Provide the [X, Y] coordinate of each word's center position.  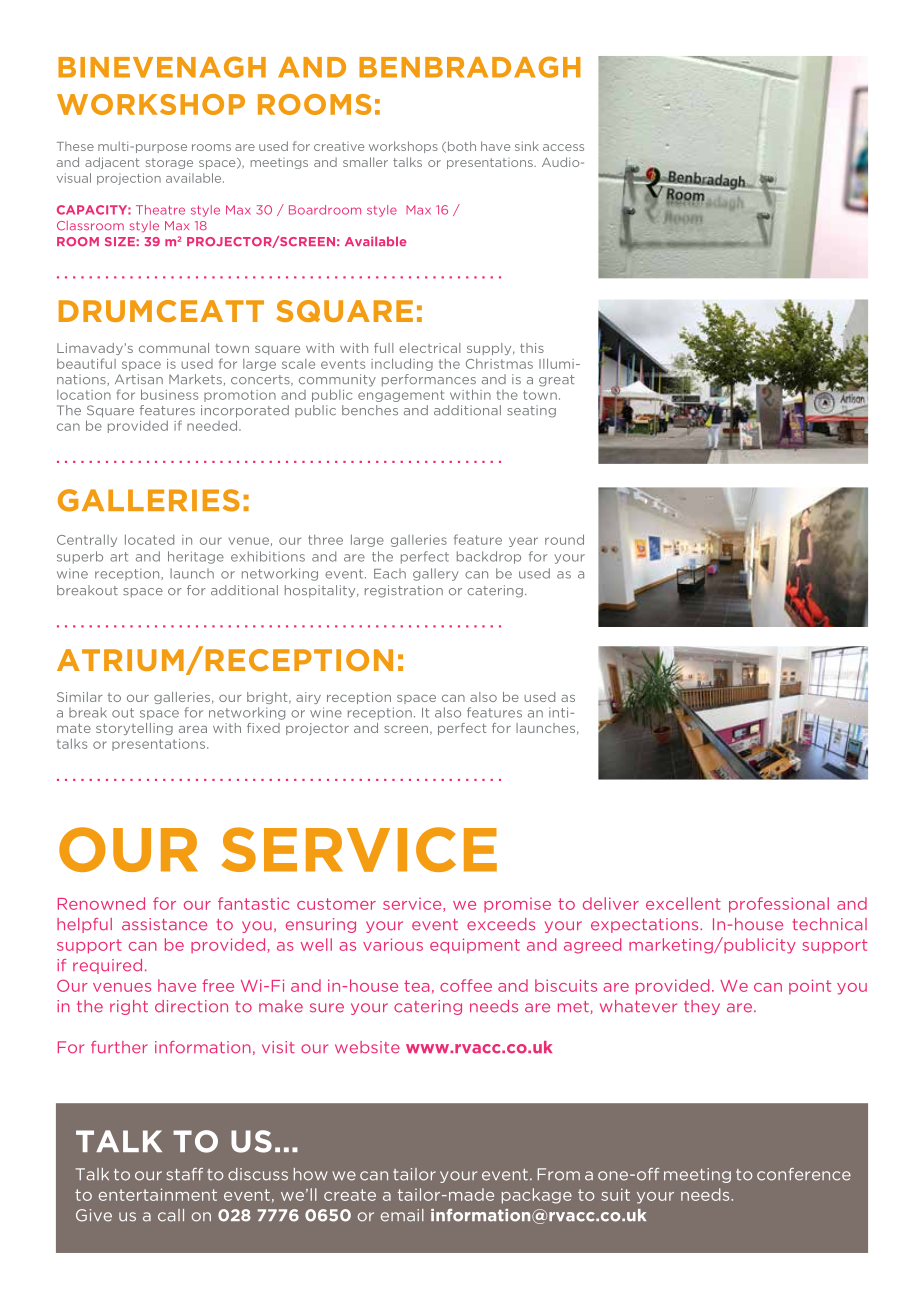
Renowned [101, 903]
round [564, 539]
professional [779, 905]
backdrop [489, 557]
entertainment [158, 1194]
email [402, 1215]
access [563, 147]
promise [517, 905]
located [149, 539]
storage [169, 163]
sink [527, 146]
